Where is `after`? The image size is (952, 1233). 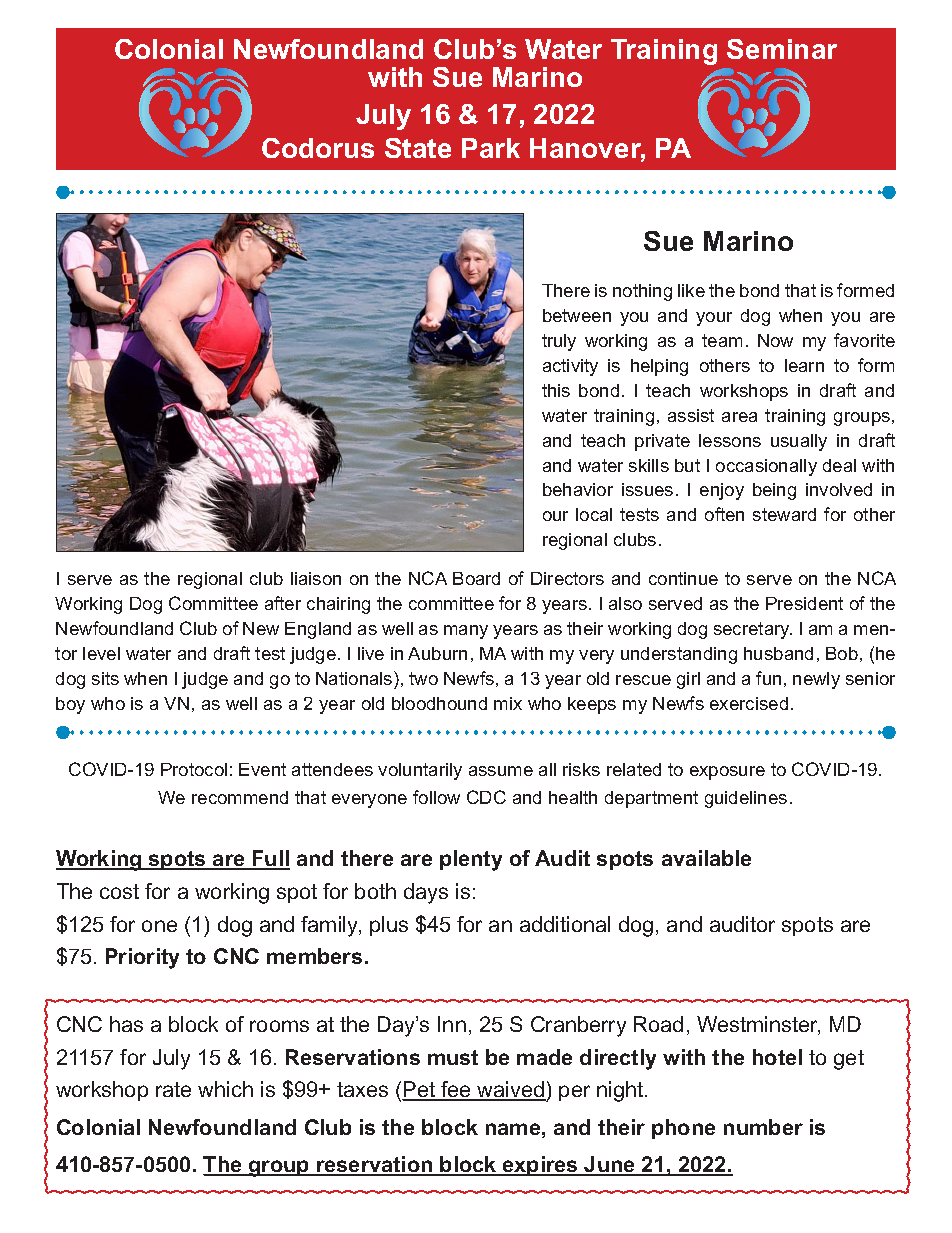
after is located at coordinates (283, 603).
